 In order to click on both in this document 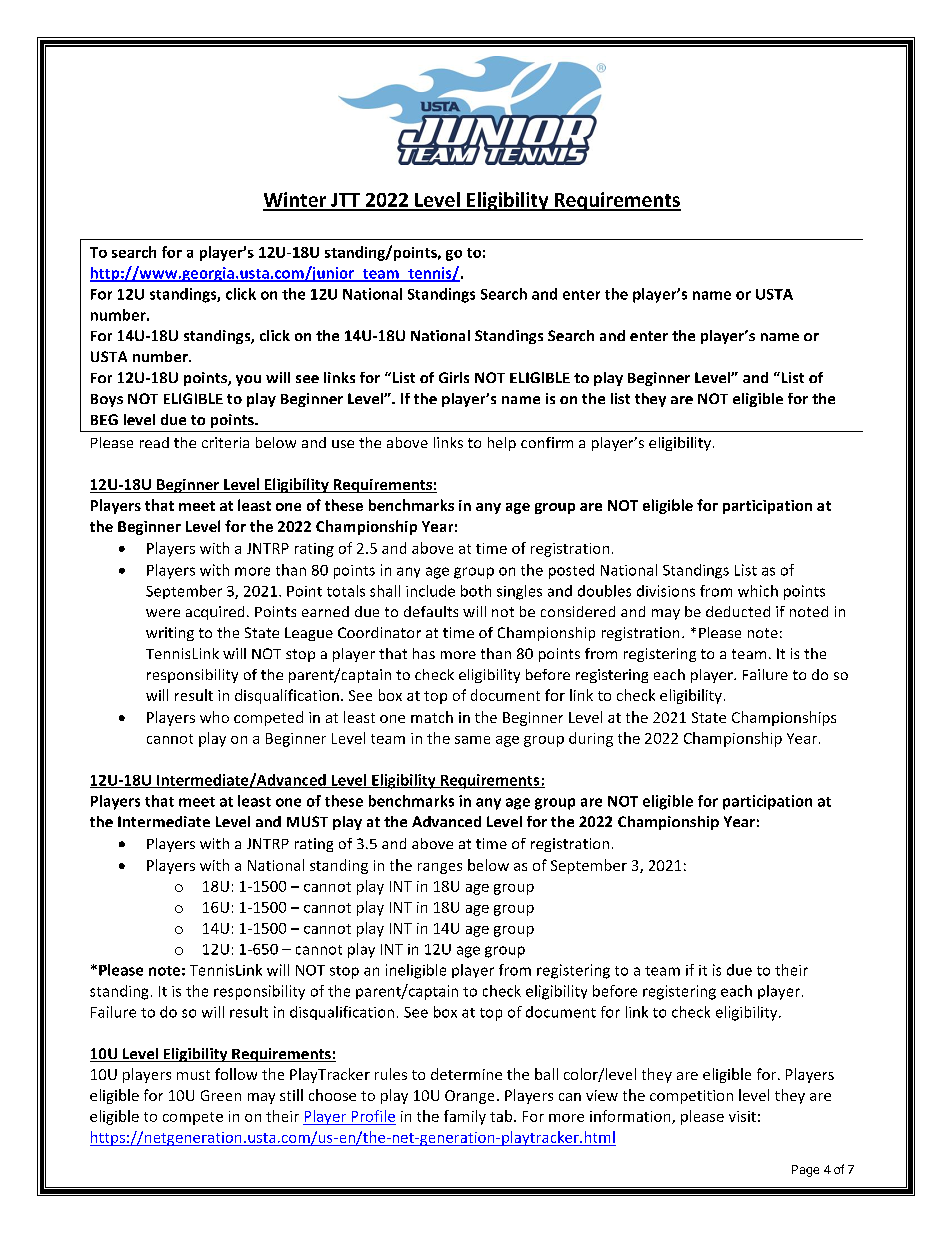, I will do `click(476, 591)`.
